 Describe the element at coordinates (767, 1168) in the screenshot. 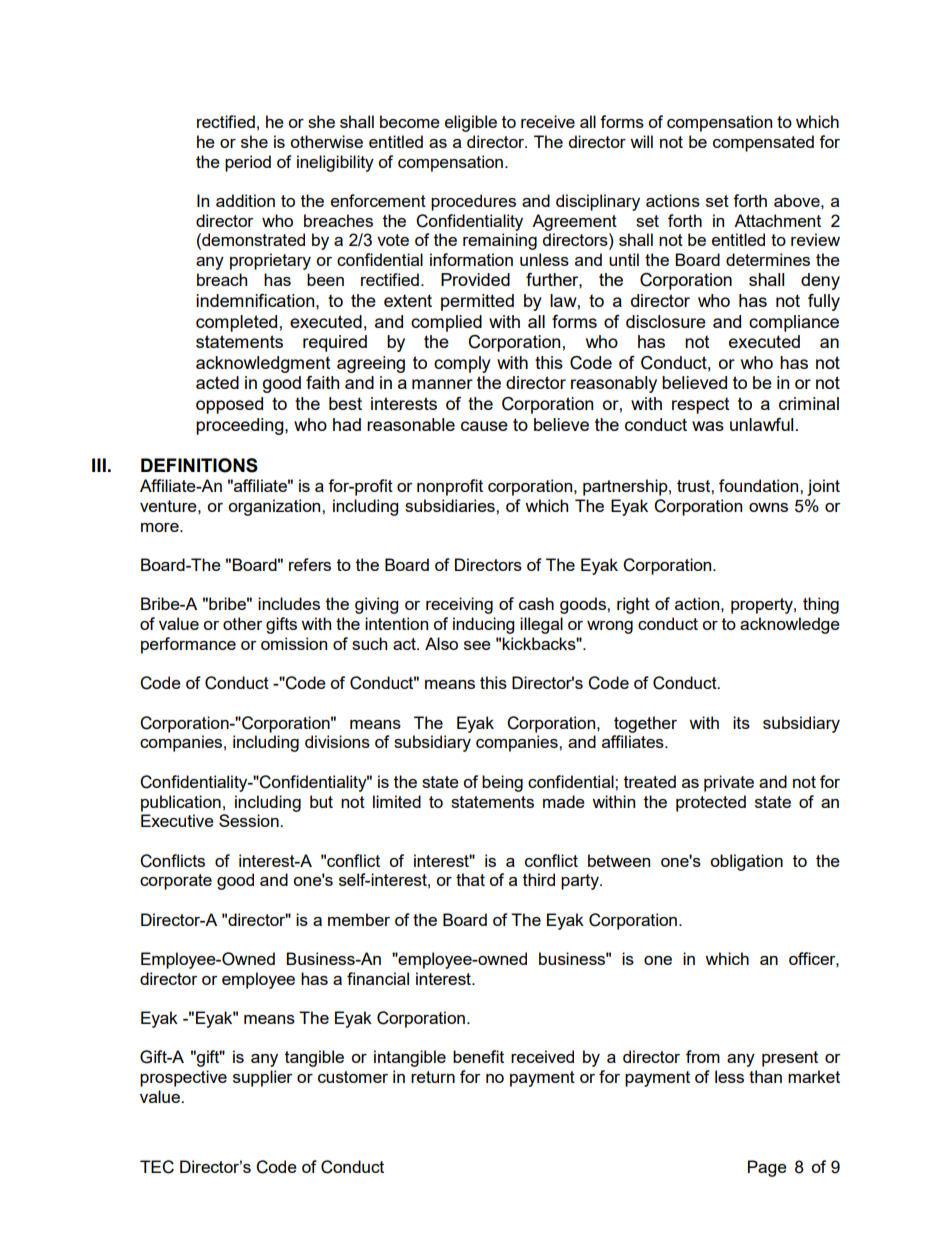

I see `Page` at that location.
